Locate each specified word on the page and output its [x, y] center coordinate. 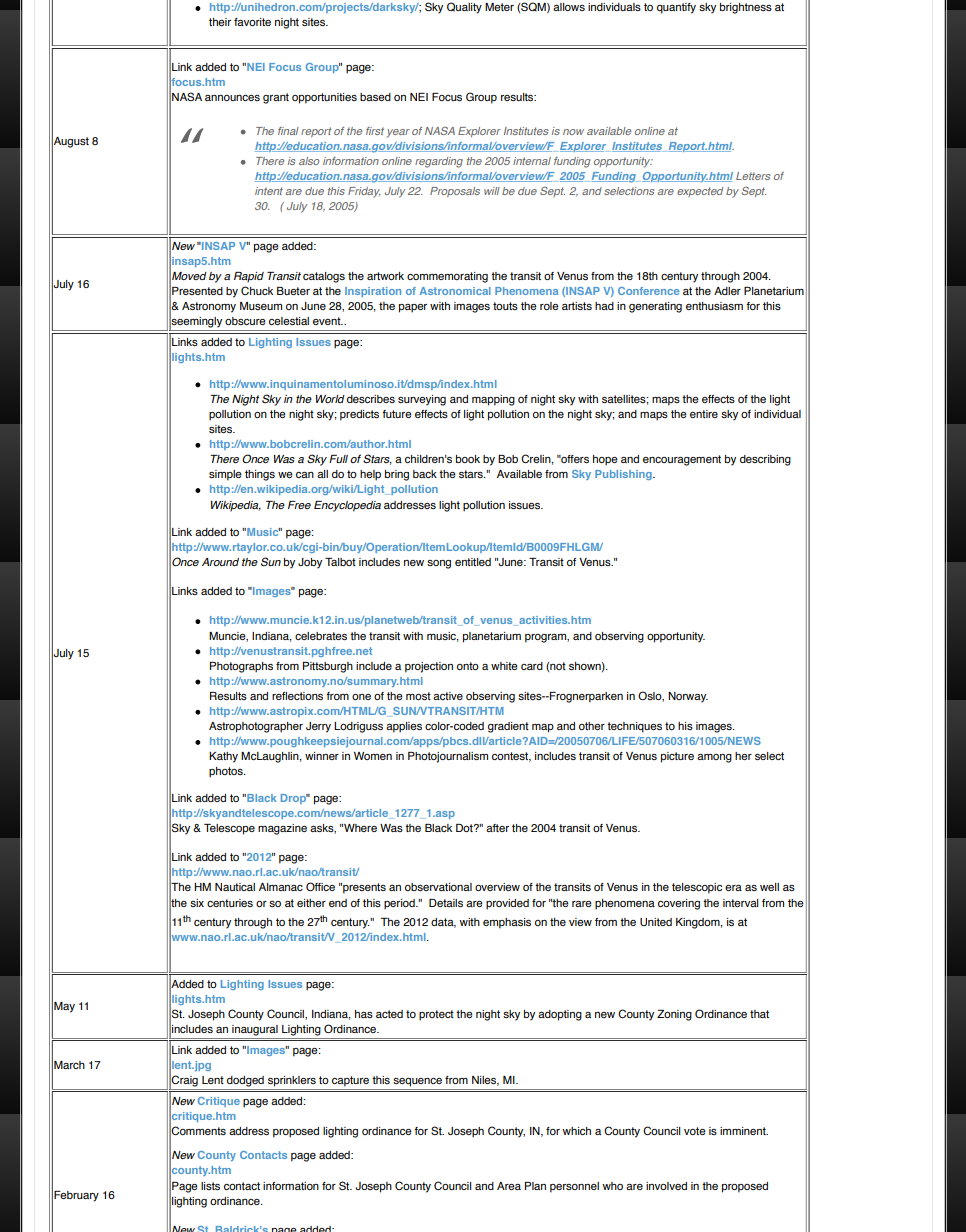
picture [677, 757]
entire [704, 414]
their [220, 22]
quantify [676, 8]
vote [695, 1131]
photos [227, 772]
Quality [464, 8]
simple [225, 475]
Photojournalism [448, 757]
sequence [417, 1082]
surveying [422, 400]
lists [210, 1186]
